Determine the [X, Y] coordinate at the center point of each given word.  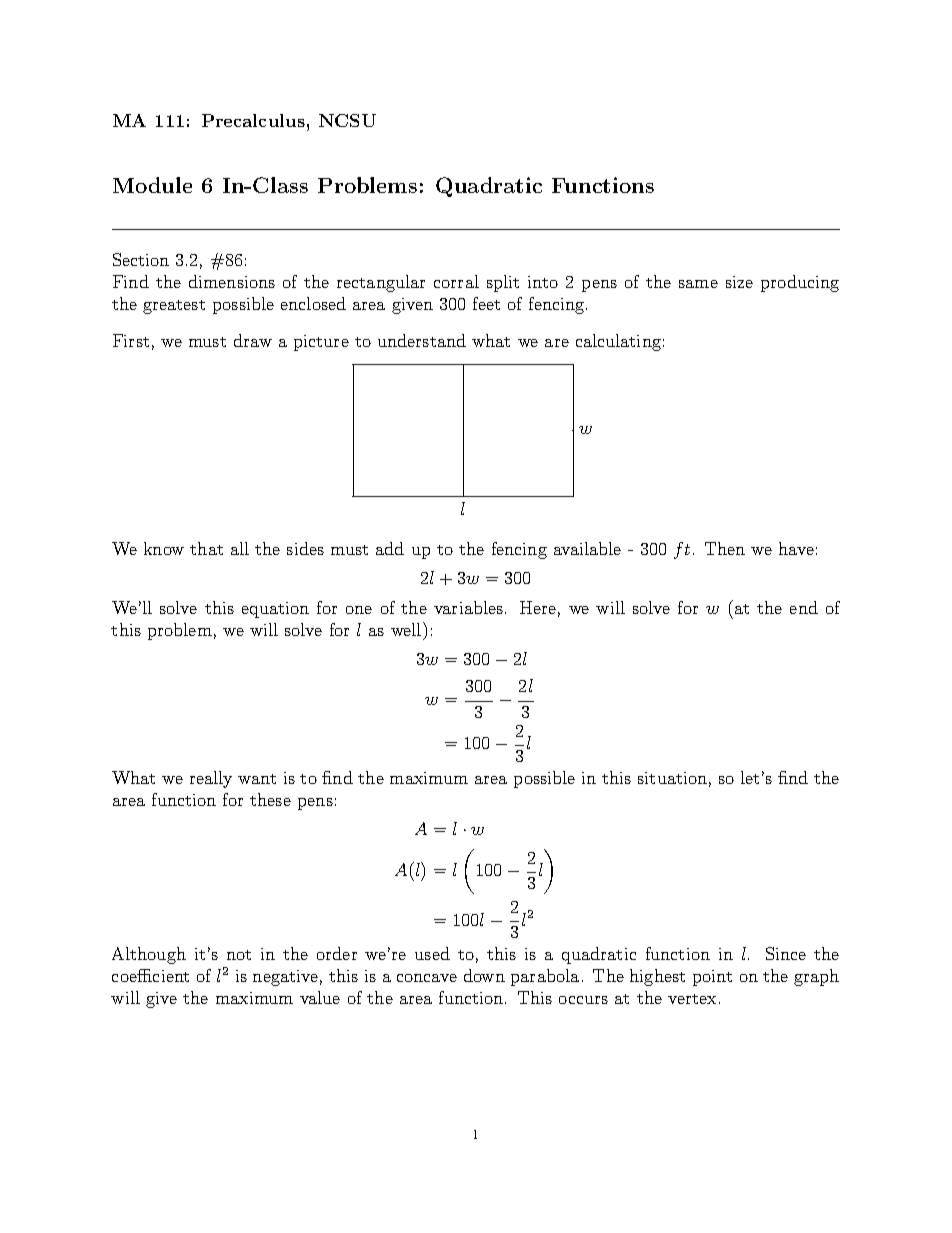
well [407, 629]
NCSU [347, 120]
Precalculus [253, 120]
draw [253, 340]
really [211, 779]
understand [422, 340]
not [239, 955]
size [739, 282]
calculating [618, 342]
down [484, 975]
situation [672, 778]
